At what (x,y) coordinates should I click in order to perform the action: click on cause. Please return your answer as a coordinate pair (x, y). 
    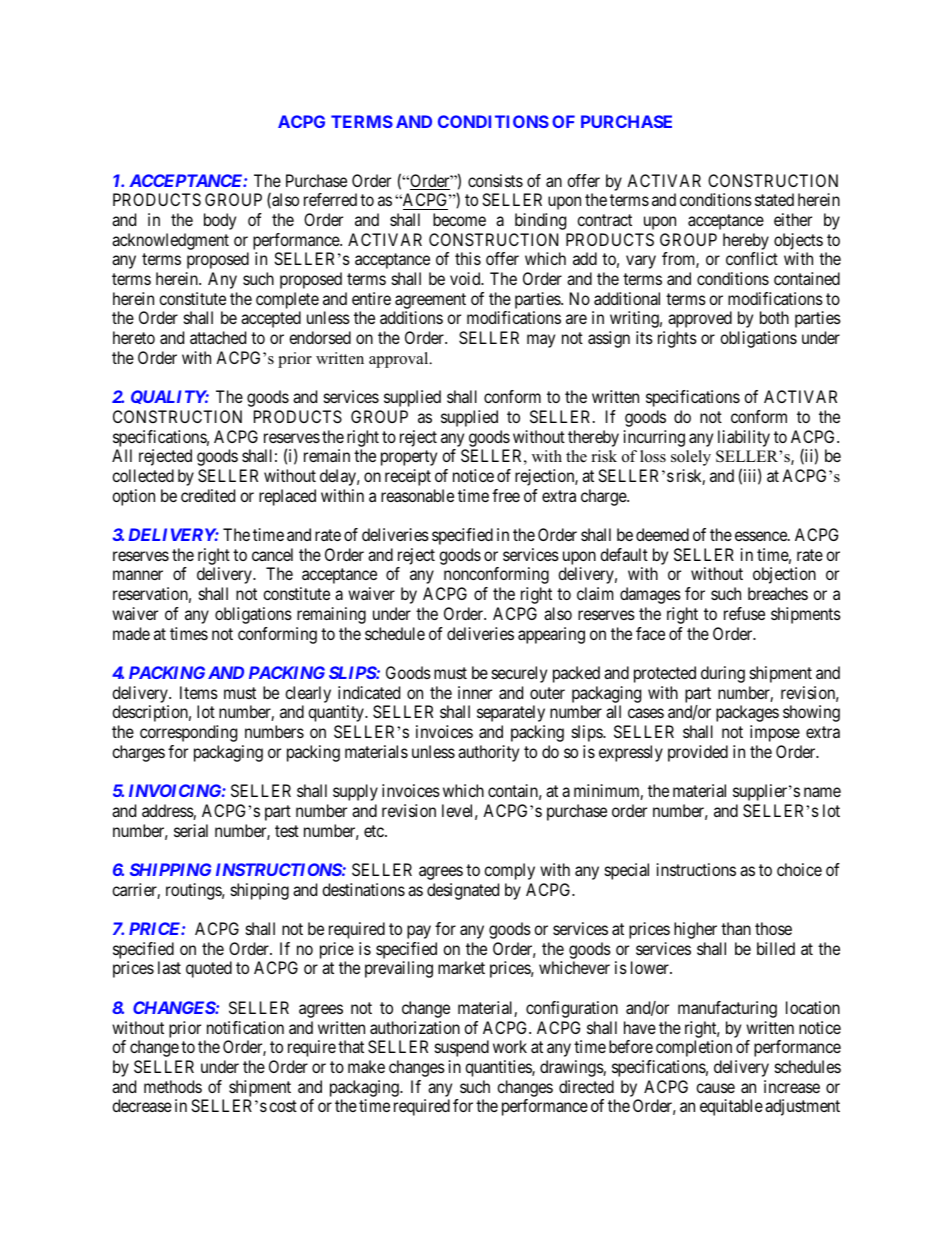
    Looking at the image, I should click on (715, 1088).
